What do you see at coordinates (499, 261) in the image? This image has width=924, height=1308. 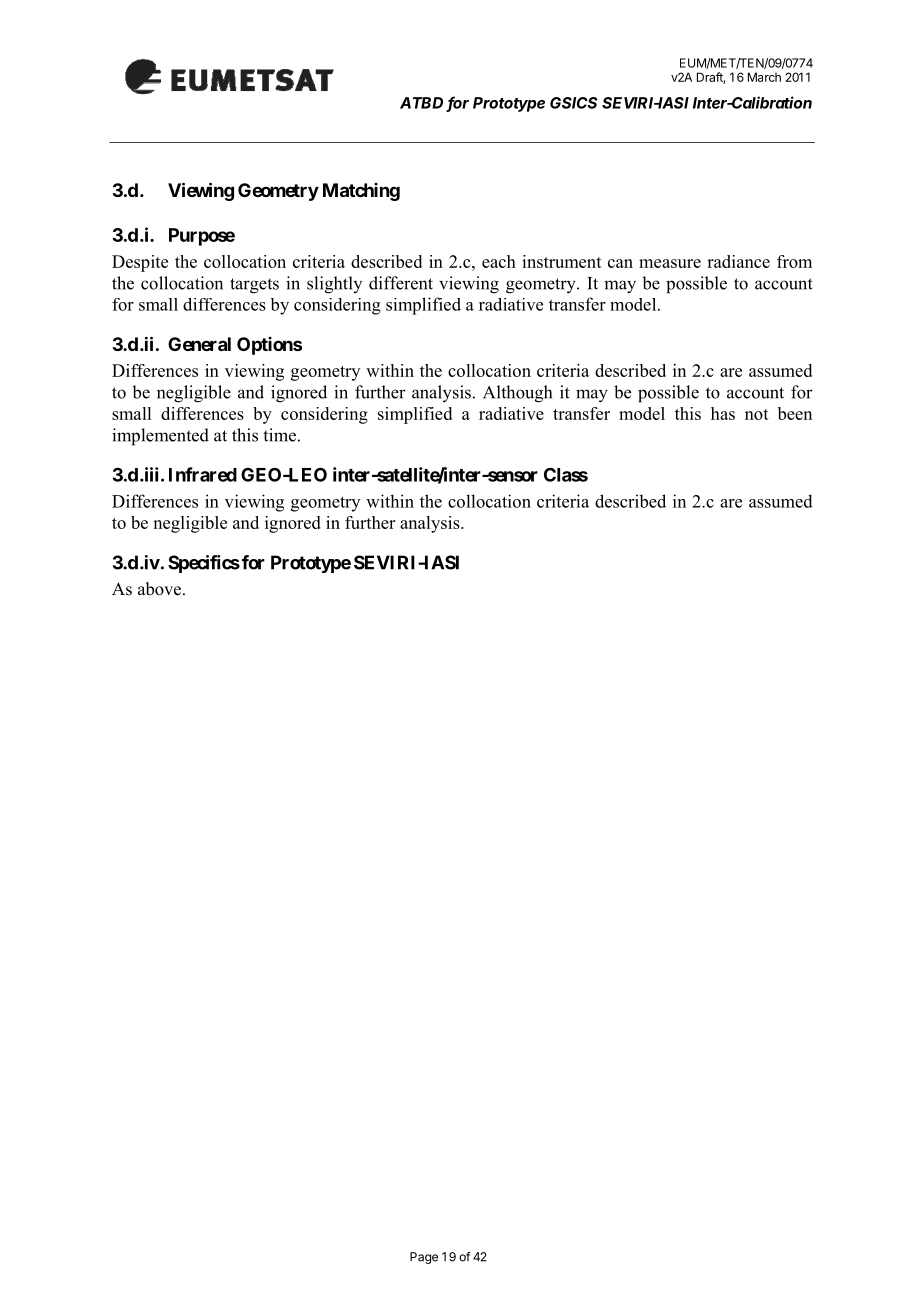 I see `each` at bounding box center [499, 261].
